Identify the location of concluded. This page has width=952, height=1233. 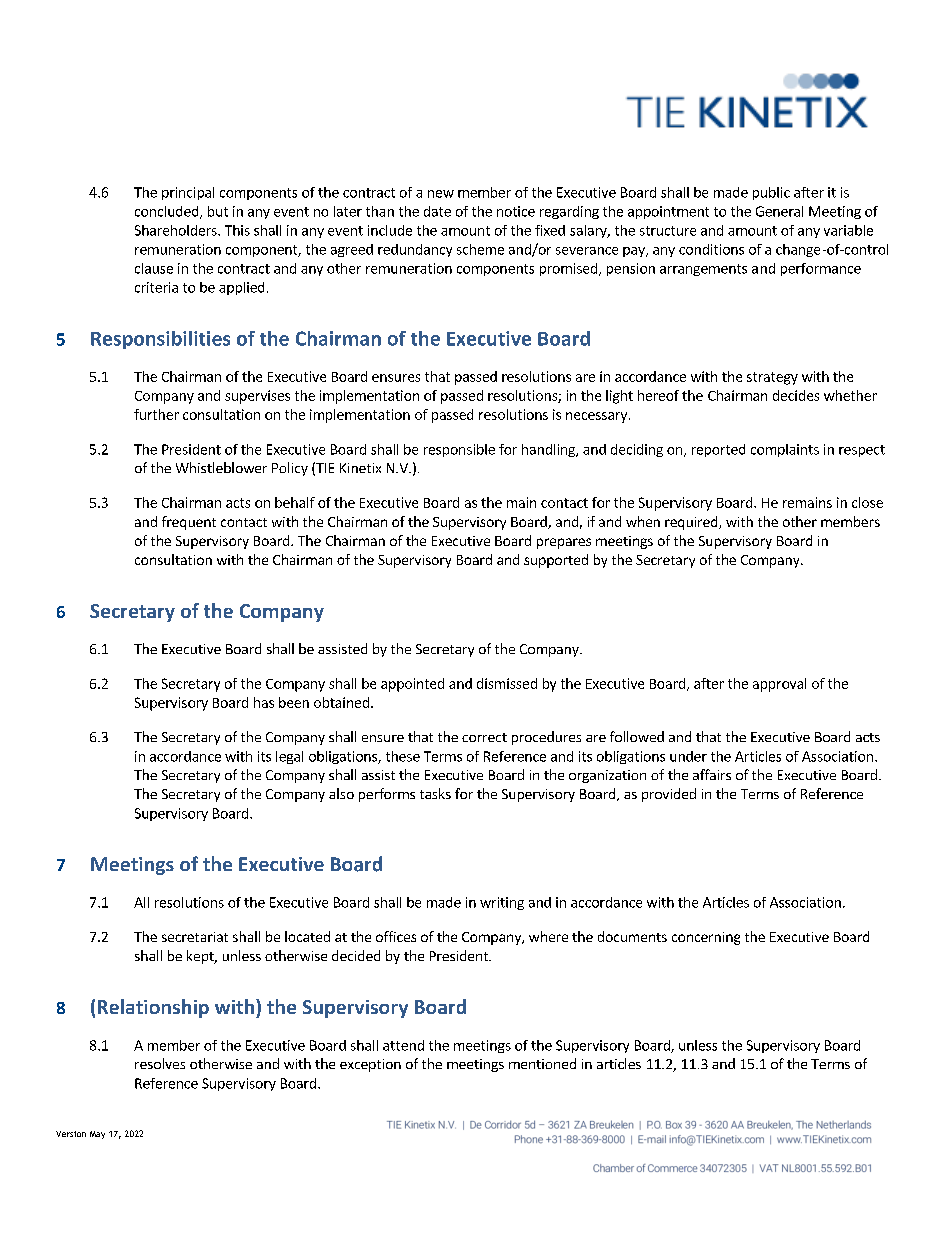
(168, 212).
